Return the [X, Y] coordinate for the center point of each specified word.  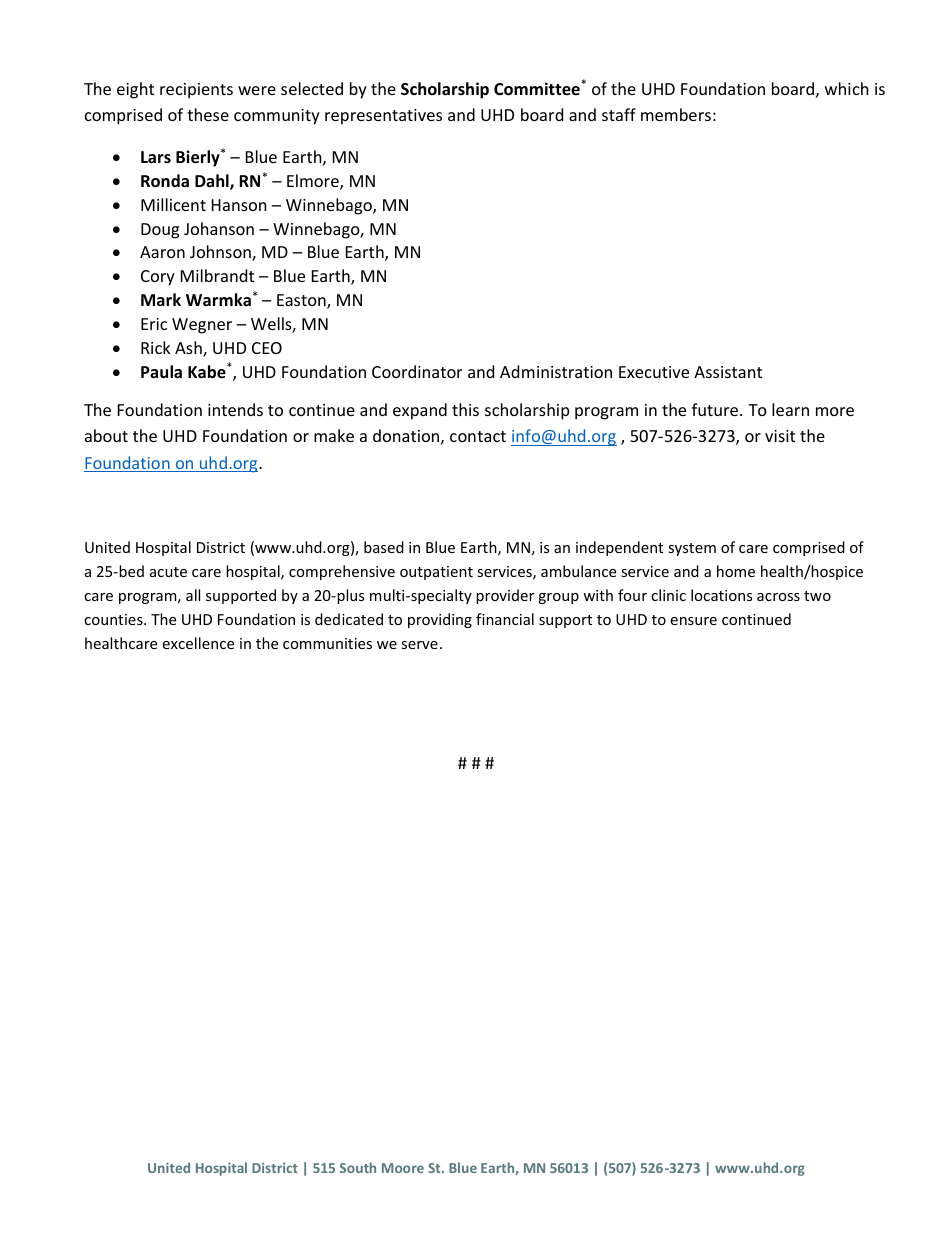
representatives [383, 117]
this [465, 409]
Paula [161, 371]
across [778, 597]
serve [419, 645]
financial [505, 619]
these [208, 114]
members [676, 114]
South [358, 1167]
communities [327, 643]
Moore [403, 1168]
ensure [693, 621]
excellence [198, 643]
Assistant [728, 372]
